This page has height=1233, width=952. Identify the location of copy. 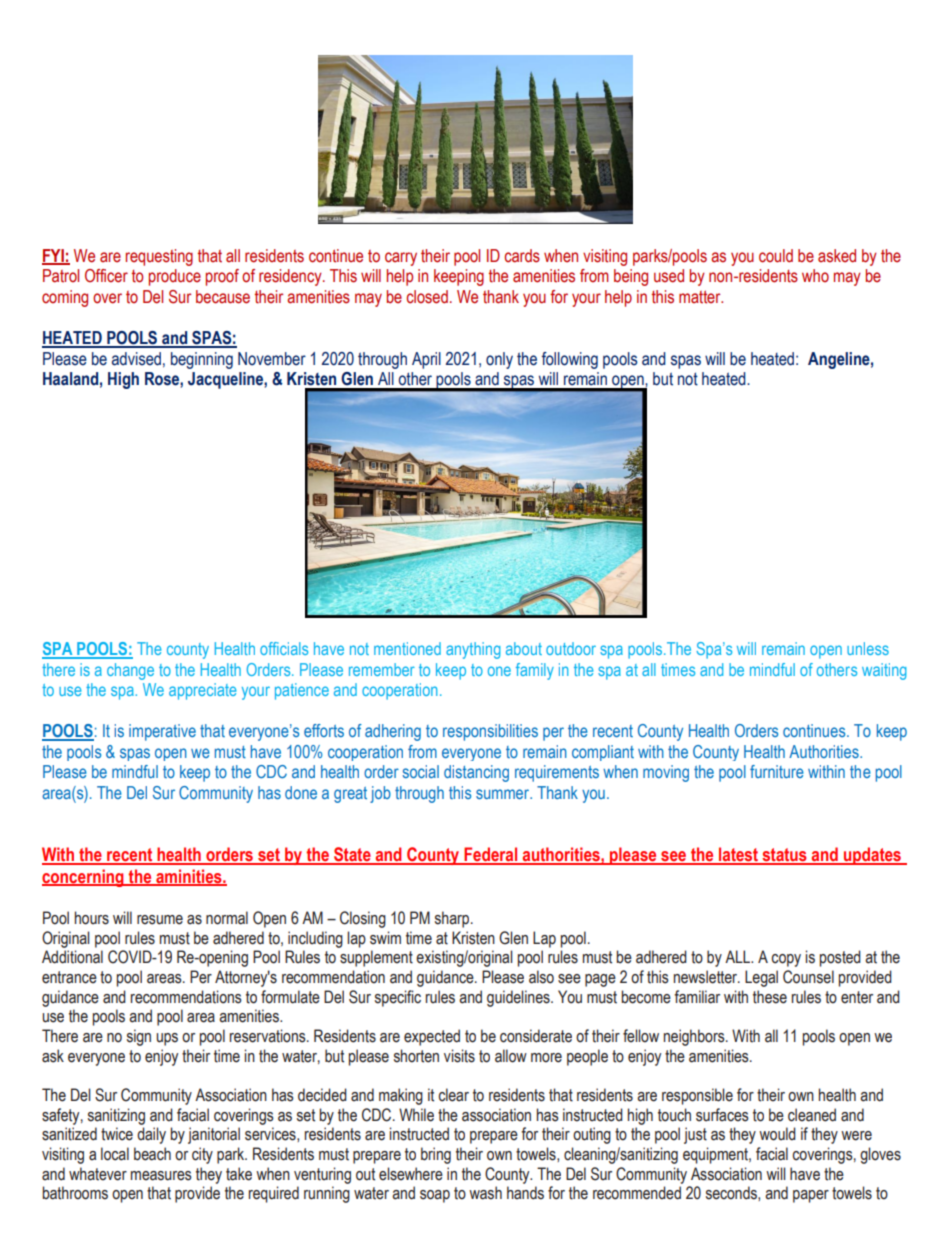
(786, 960).
